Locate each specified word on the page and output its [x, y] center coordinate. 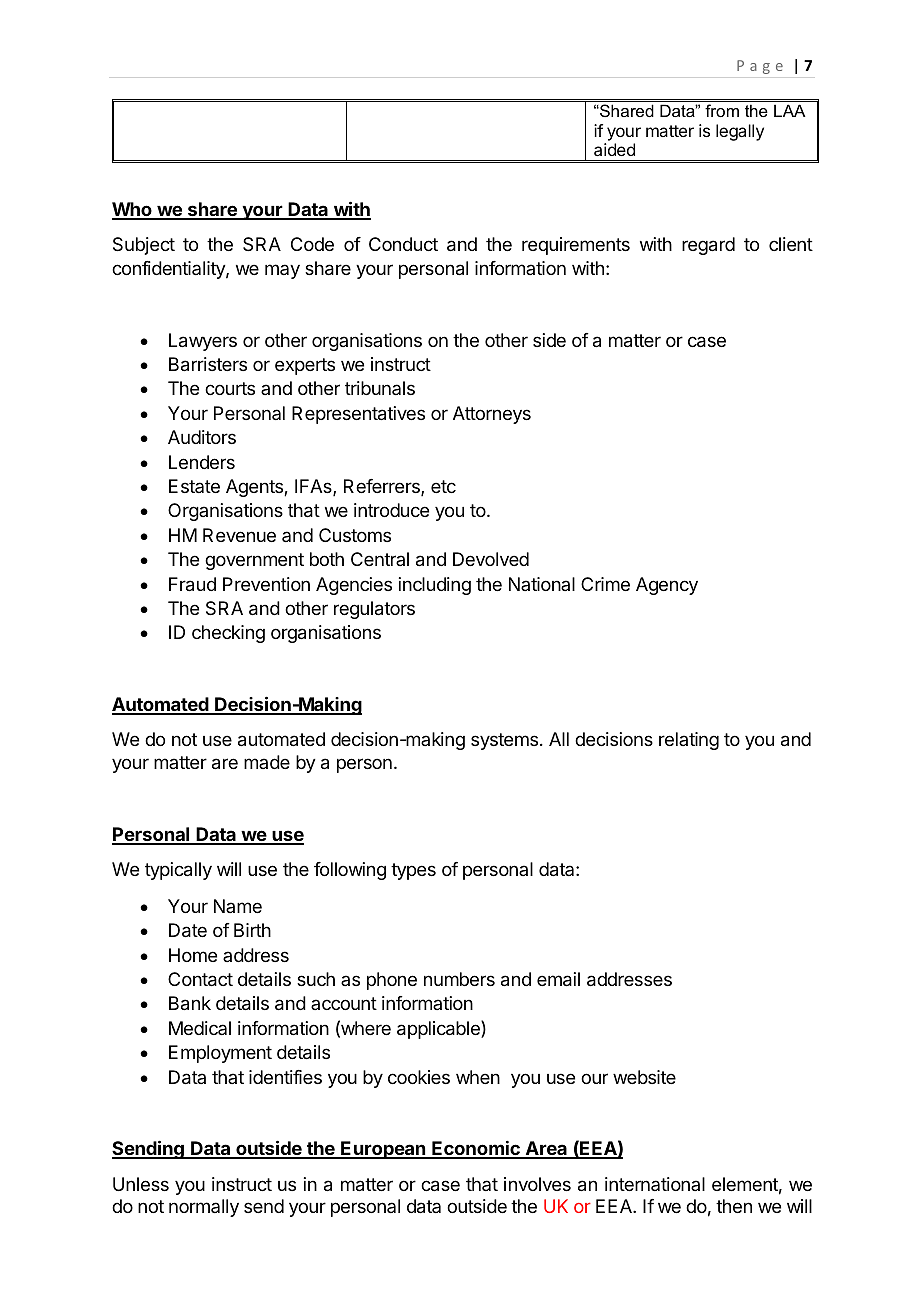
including [435, 586]
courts [230, 388]
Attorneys [492, 415]
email [558, 979]
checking [228, 634]
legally [740, 132]
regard [708, 246]
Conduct [403, 244]
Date [188, 930]
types [413, 871]
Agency [667, 586]
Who [133, 210]
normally [204, 1208]
